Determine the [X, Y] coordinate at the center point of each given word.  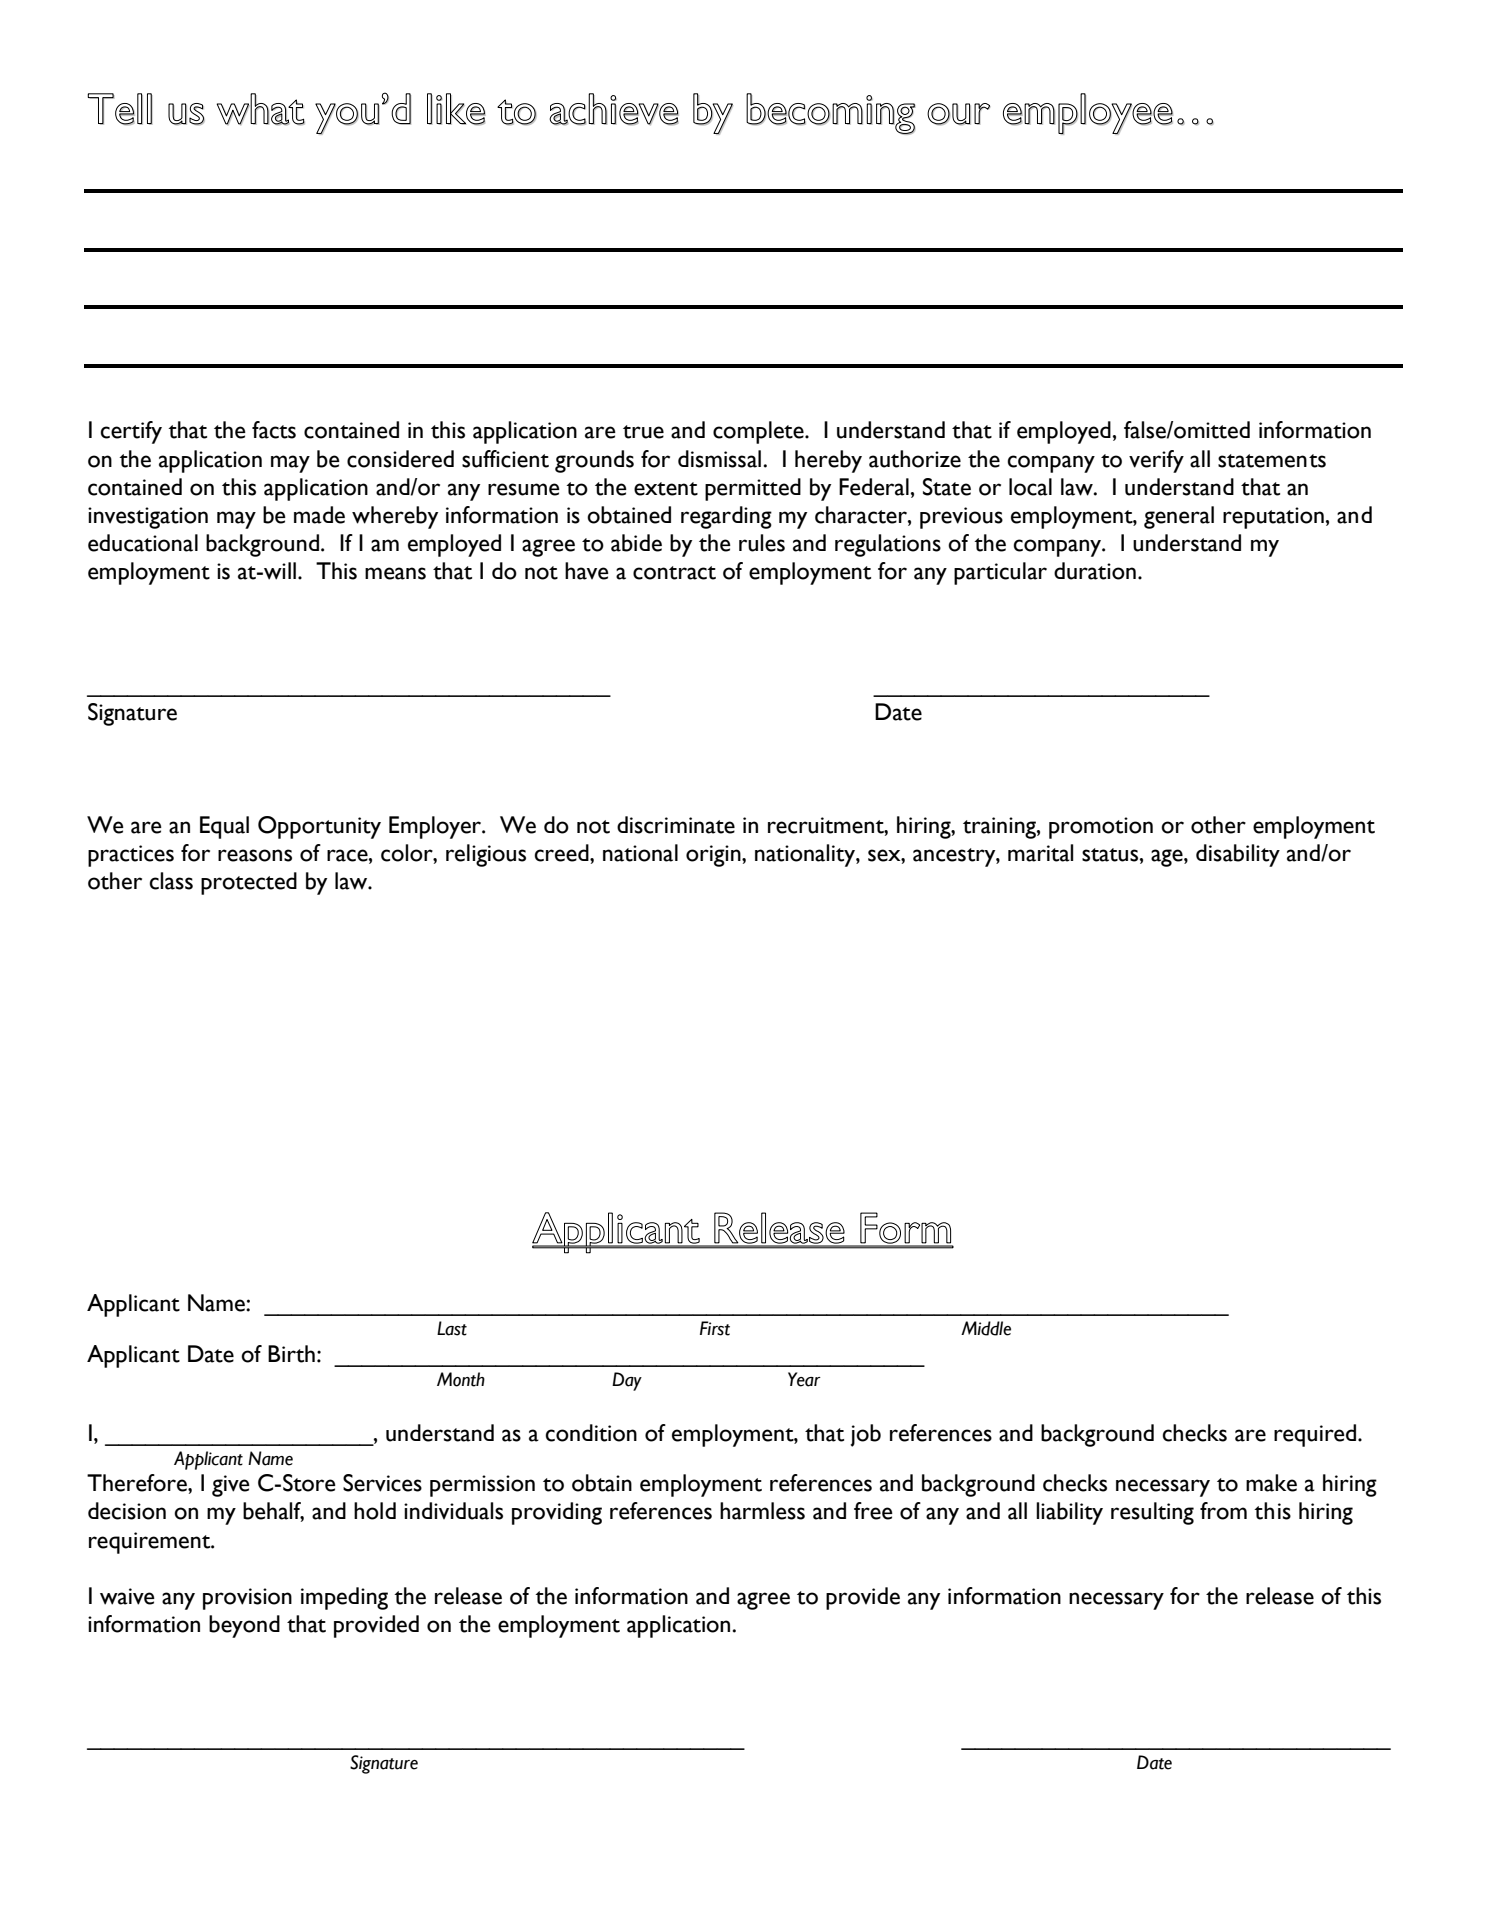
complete [759, 432]
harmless [762, 1511]
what [260, 109]
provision [247, 1599]
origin [714, 856]
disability [1238, 855]
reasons [255, 855]
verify [1156, 461]
